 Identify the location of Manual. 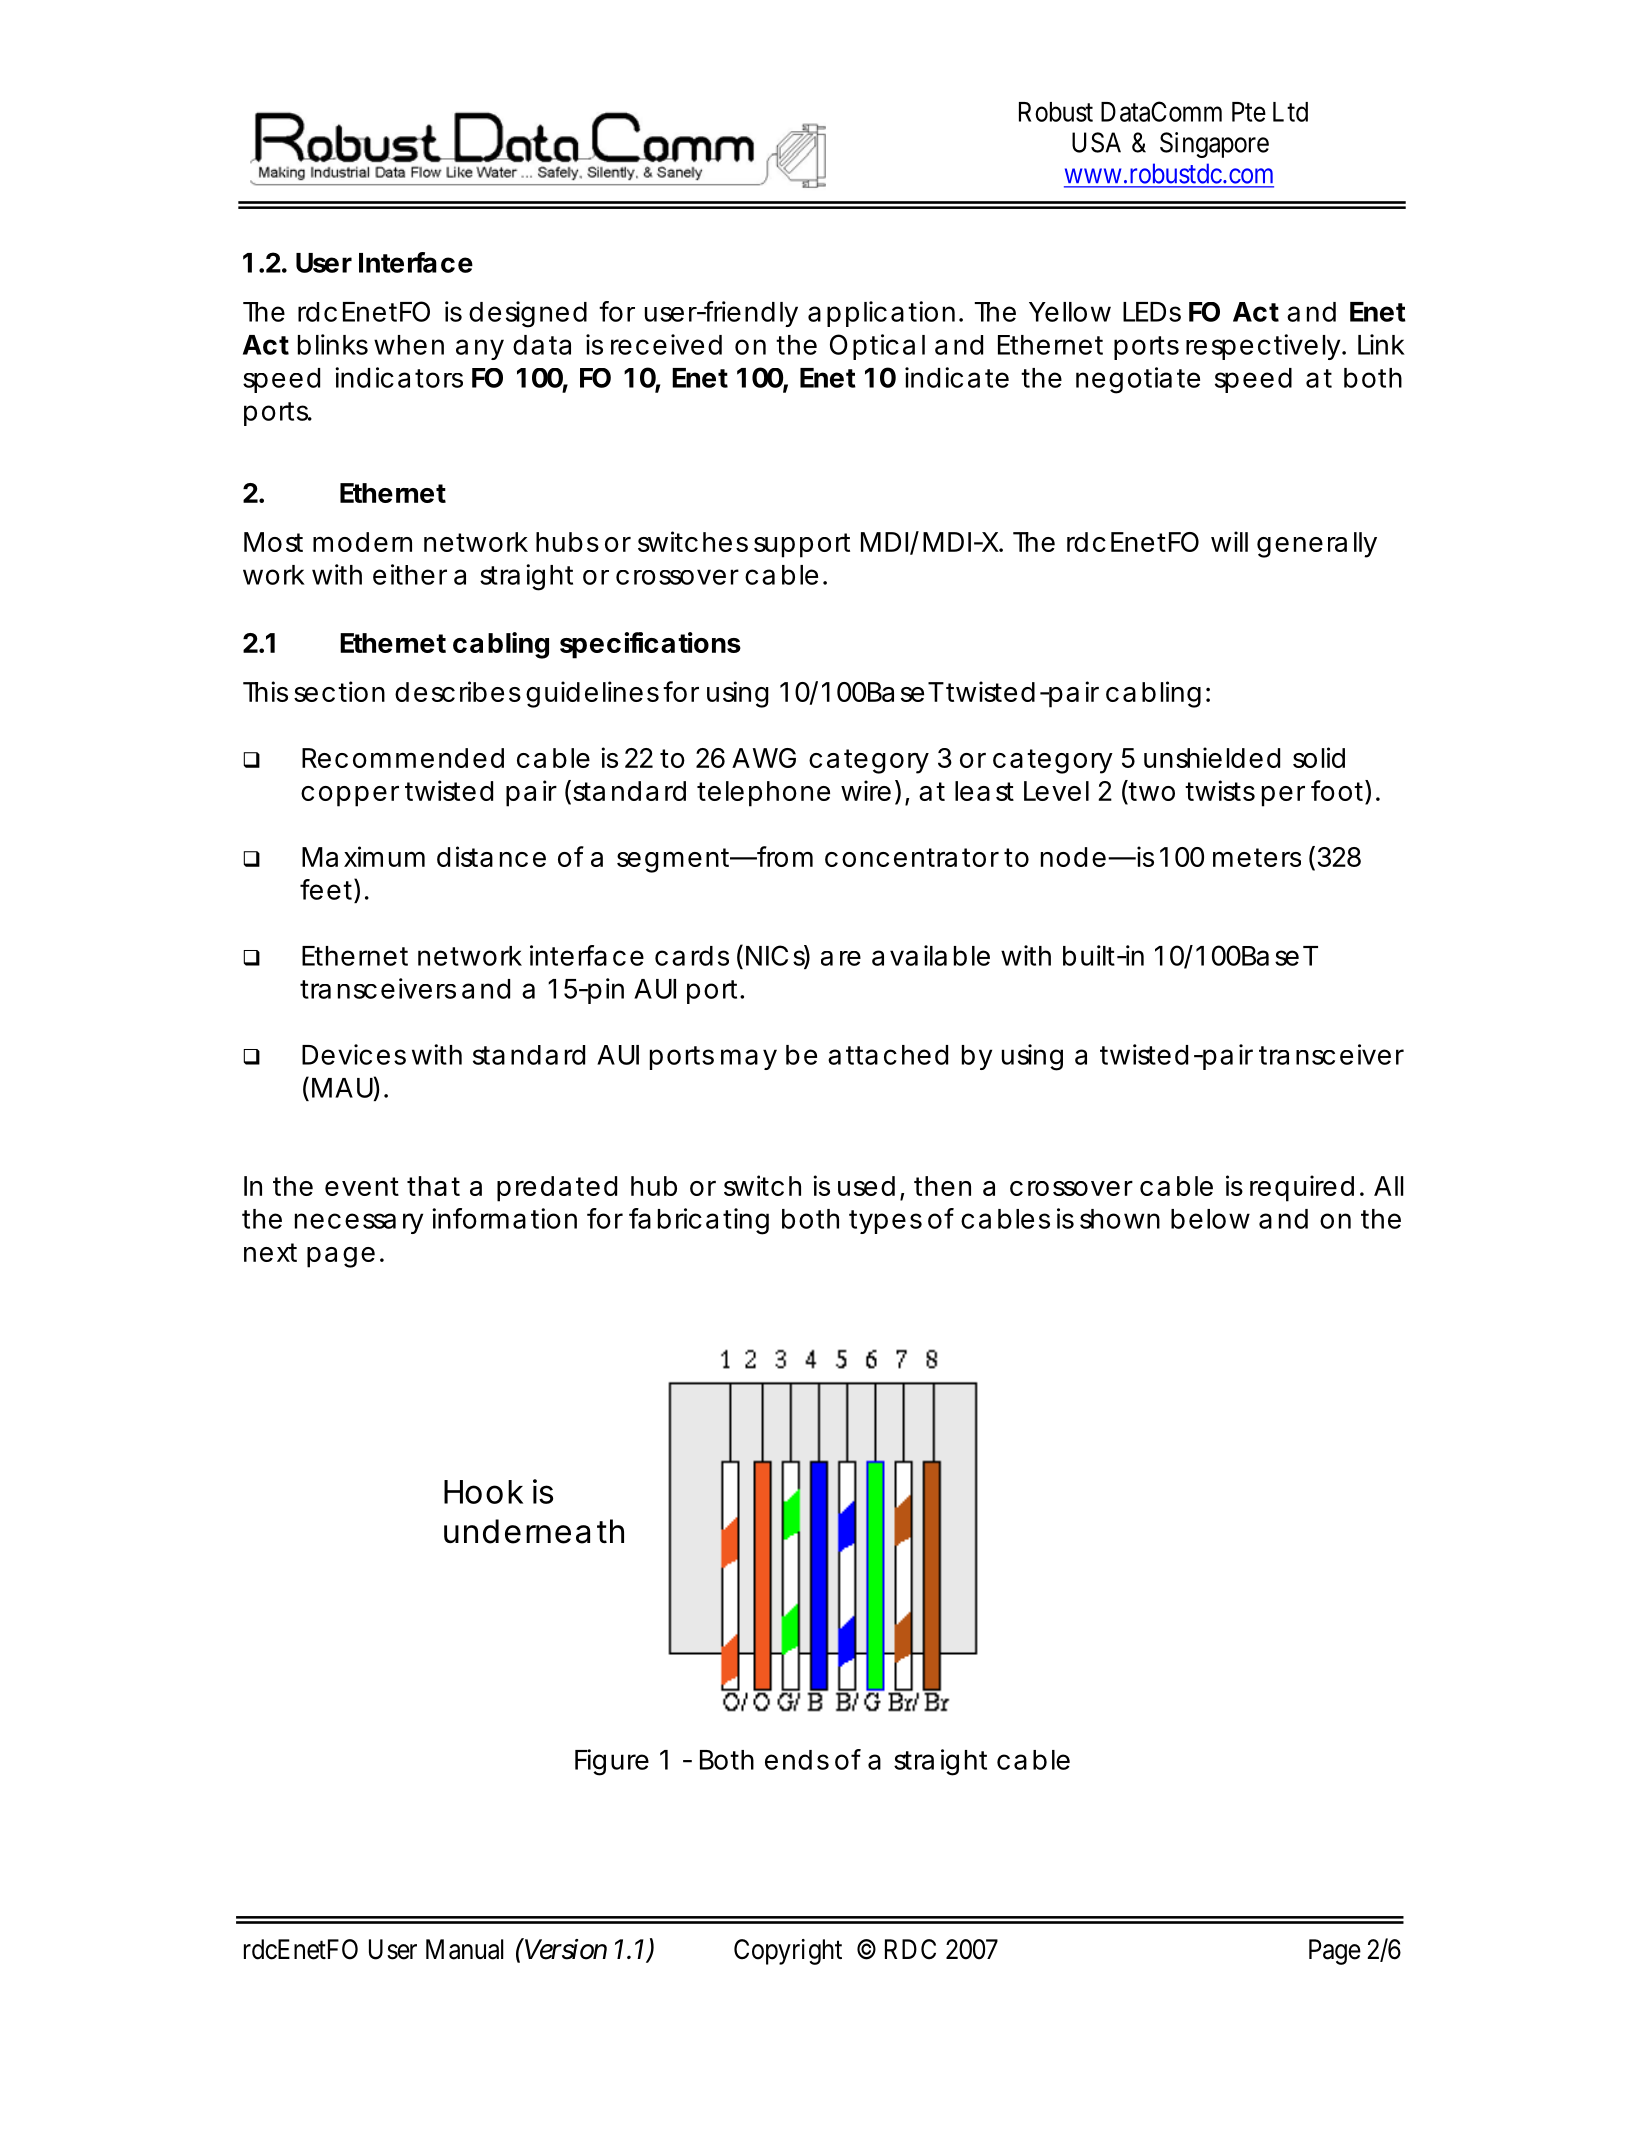
(465, 1949).
